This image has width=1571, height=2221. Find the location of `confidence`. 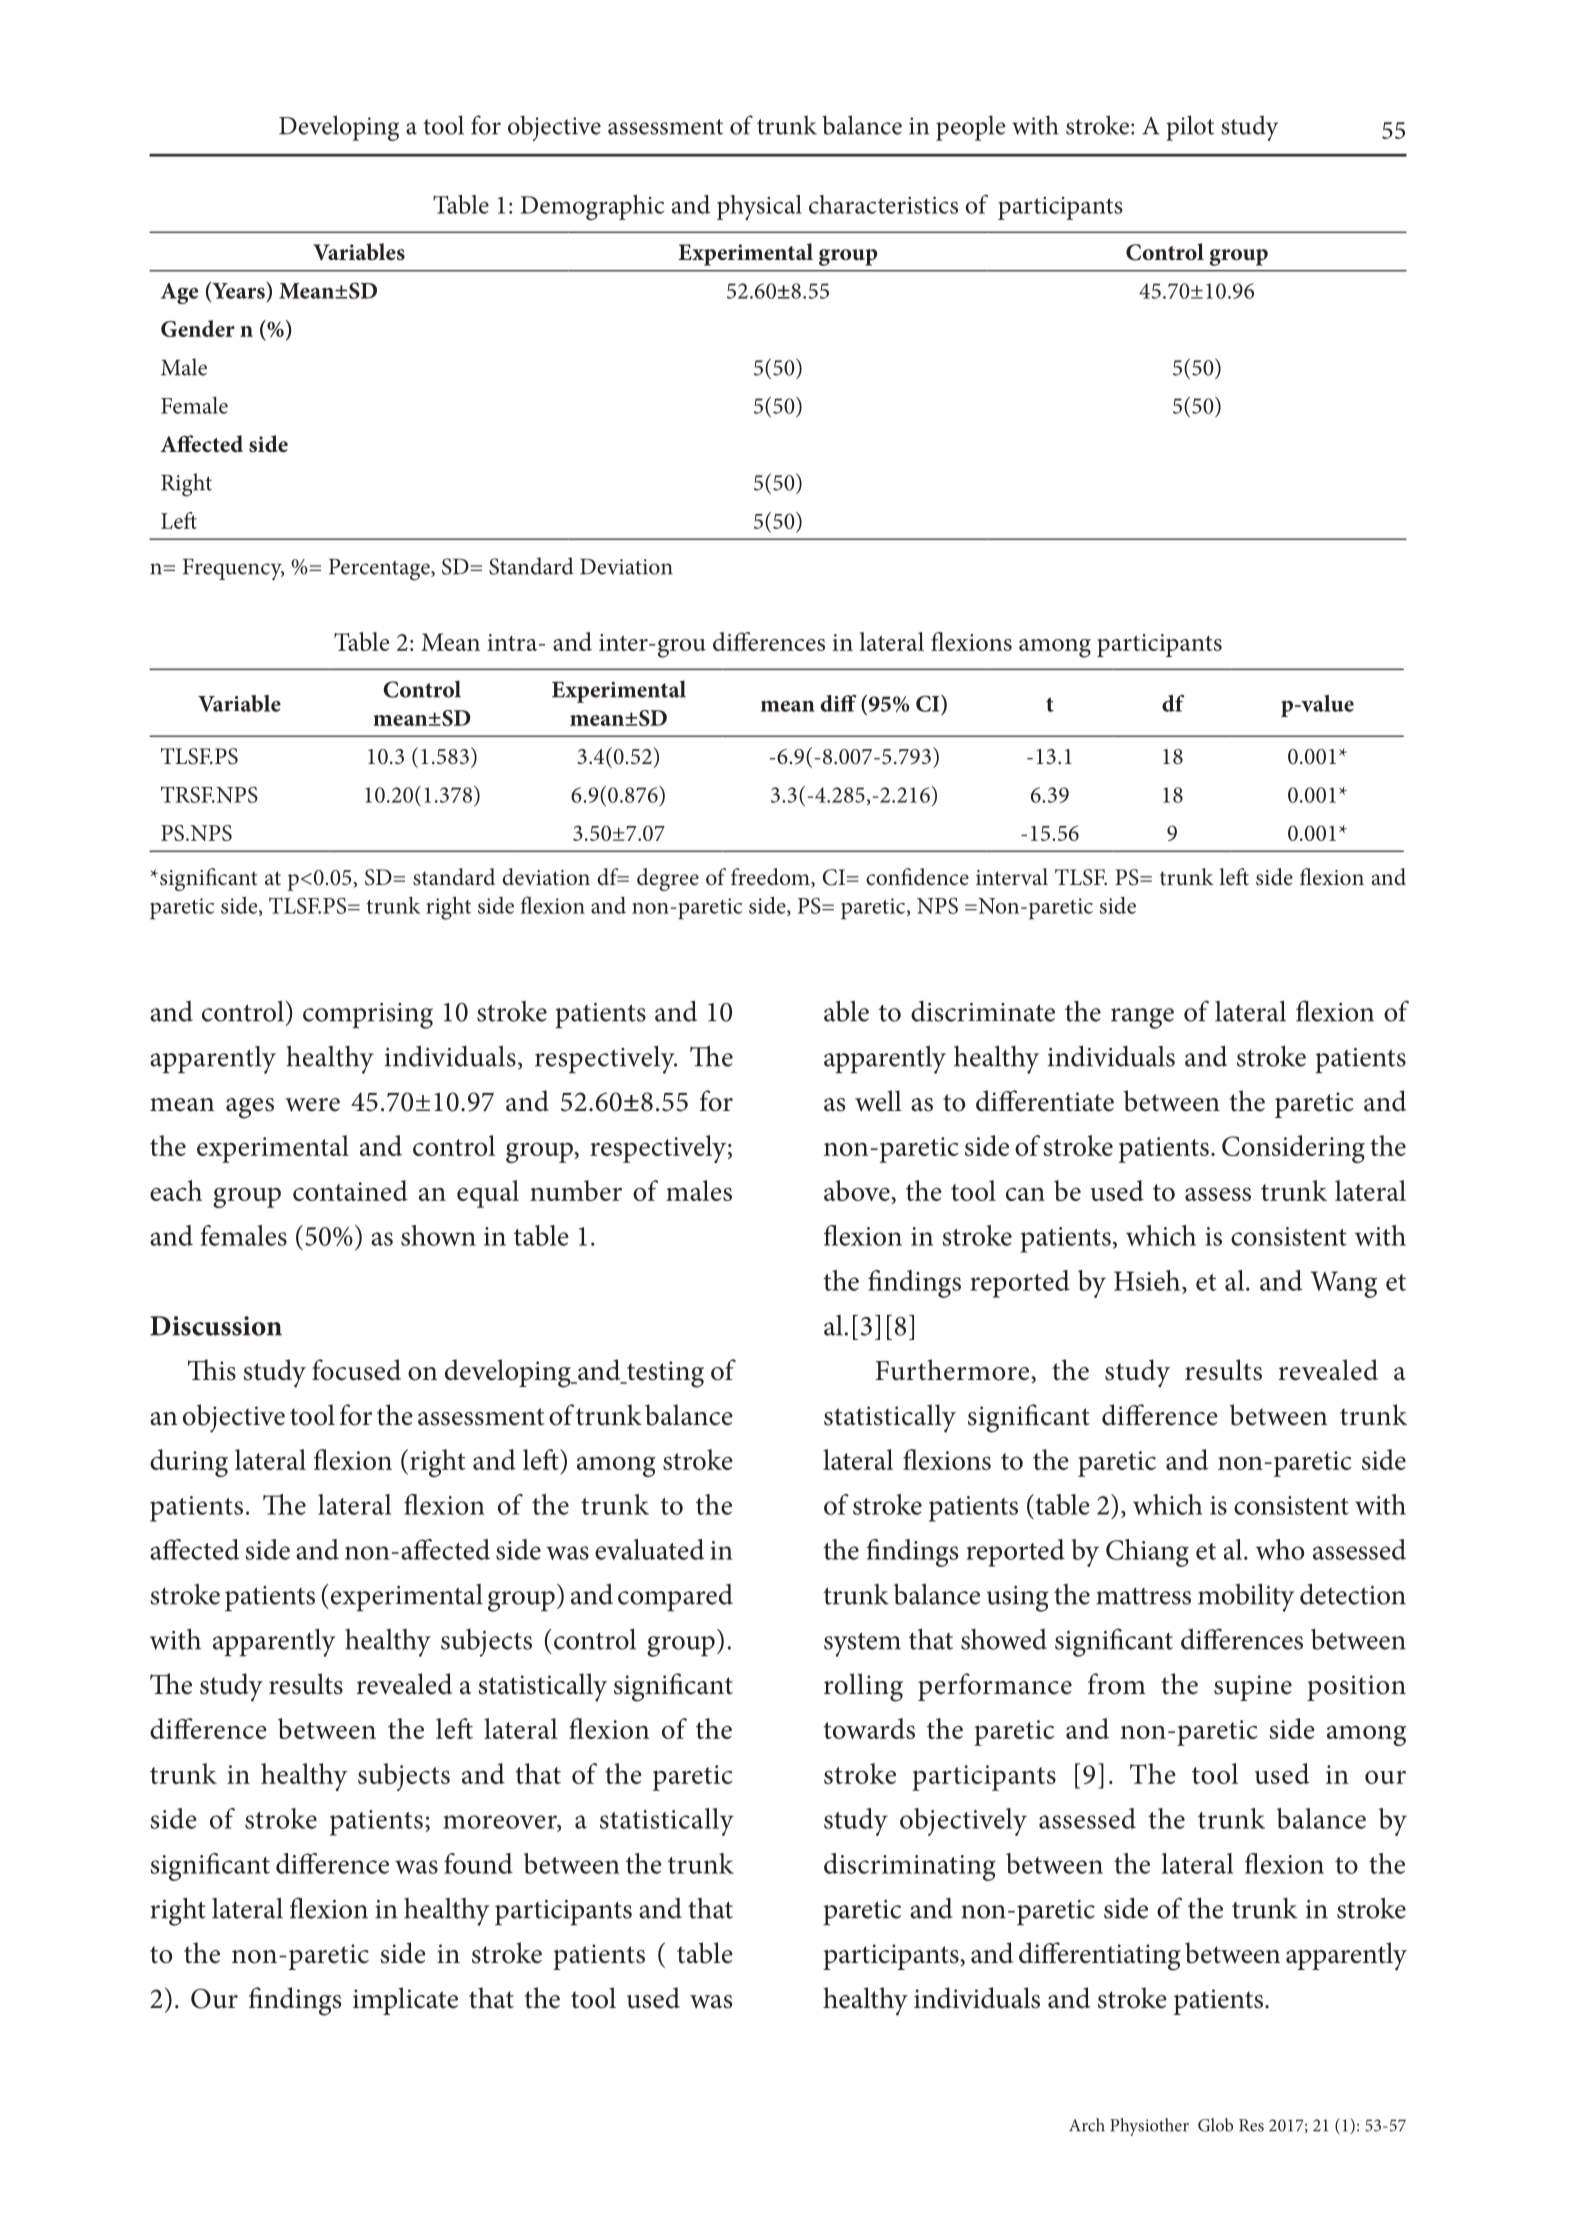

confidence is located at coordinates (917, 877).
